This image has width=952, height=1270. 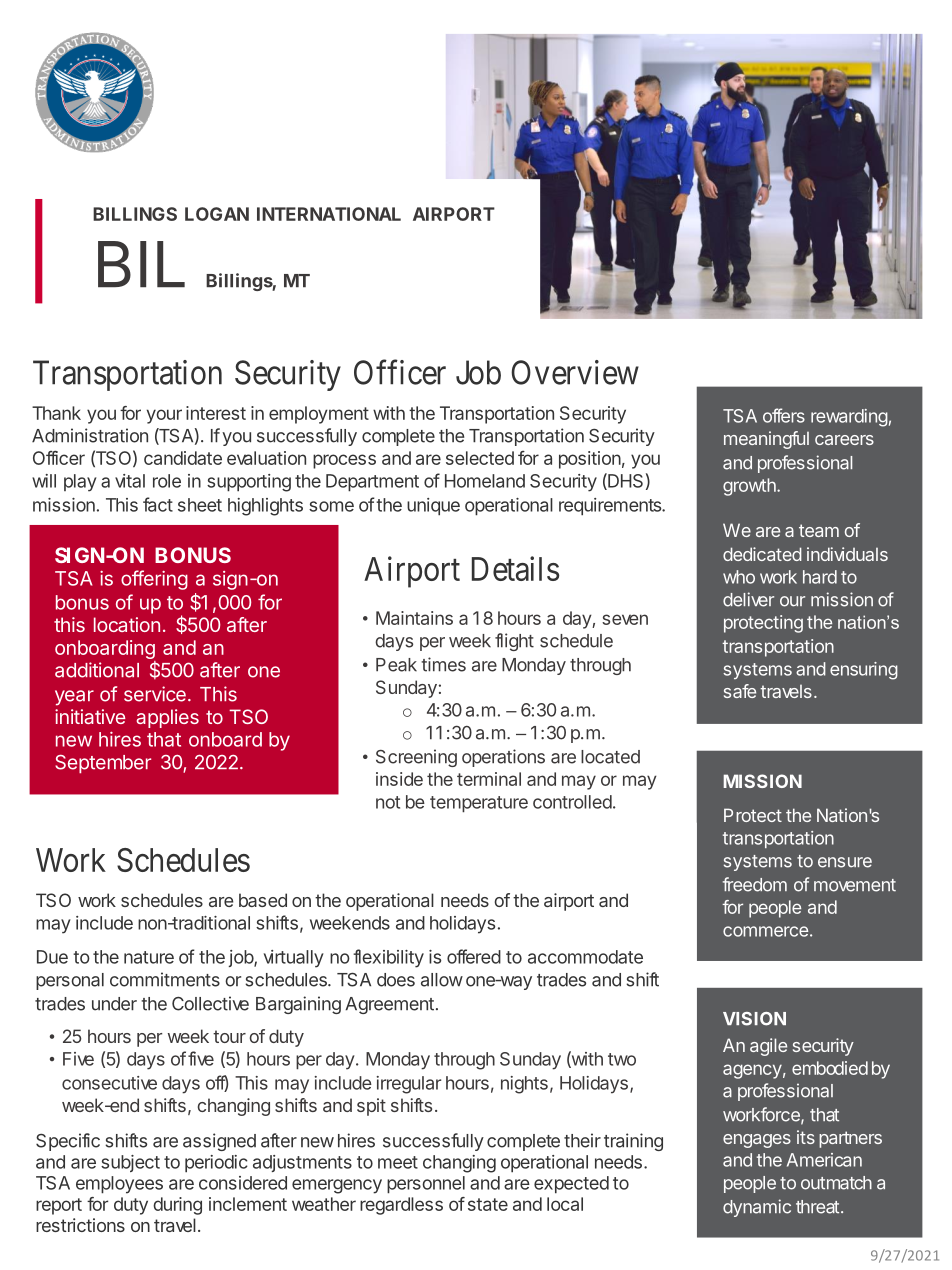 What do you see at coordinates (426, 1185) in the image?
I see `personnel` at bounding box center [426, 1185].
